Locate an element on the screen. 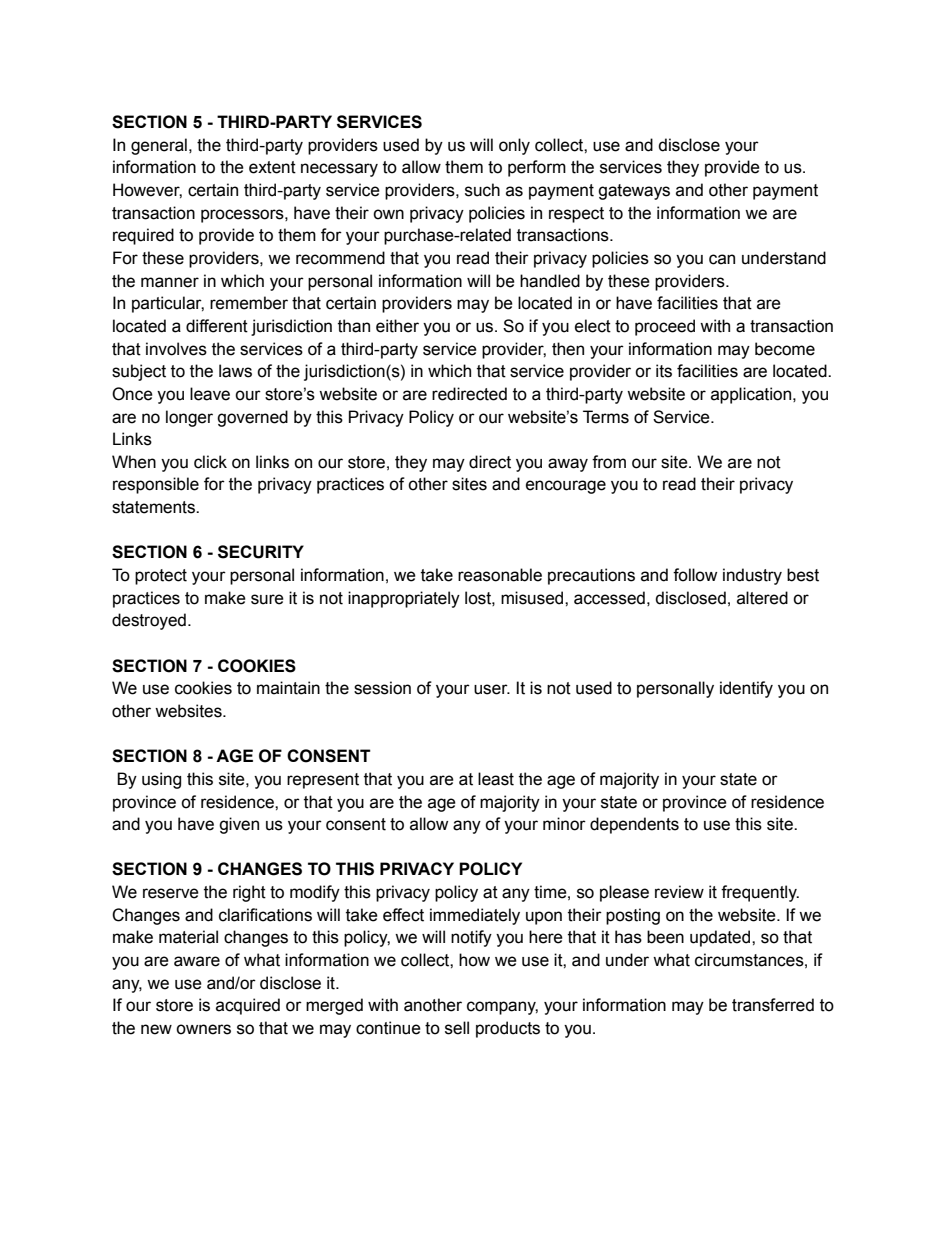 This screenshot has height=1233, width=952. acquired is located at coordinates (248, 1006).
